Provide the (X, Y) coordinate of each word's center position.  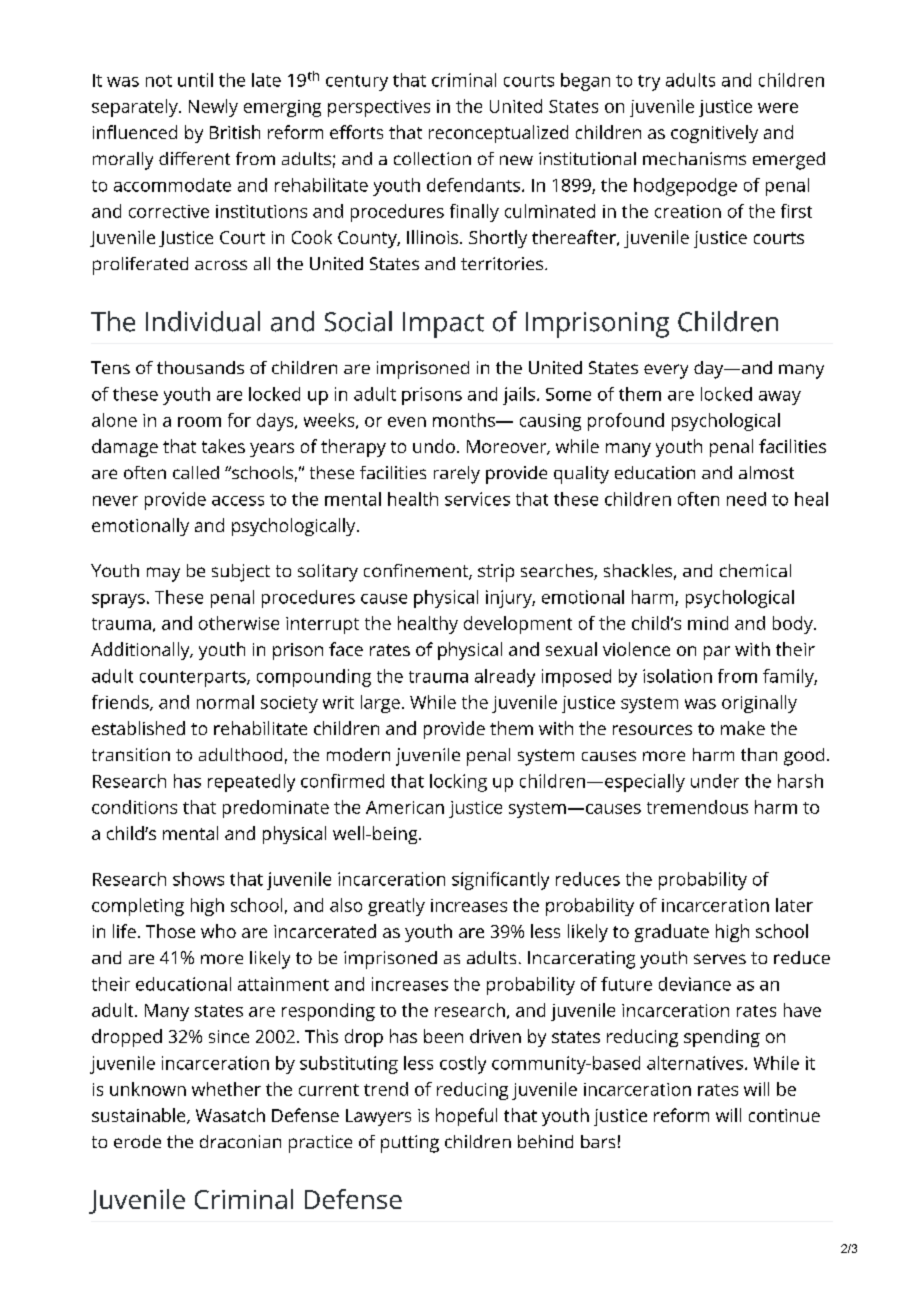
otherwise (239, 623)
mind (708, 623)
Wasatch (230, 1115)
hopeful (466, 1117)
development (518, 625)
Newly (213, 108)
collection (432, 158)
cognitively (714, 134)
